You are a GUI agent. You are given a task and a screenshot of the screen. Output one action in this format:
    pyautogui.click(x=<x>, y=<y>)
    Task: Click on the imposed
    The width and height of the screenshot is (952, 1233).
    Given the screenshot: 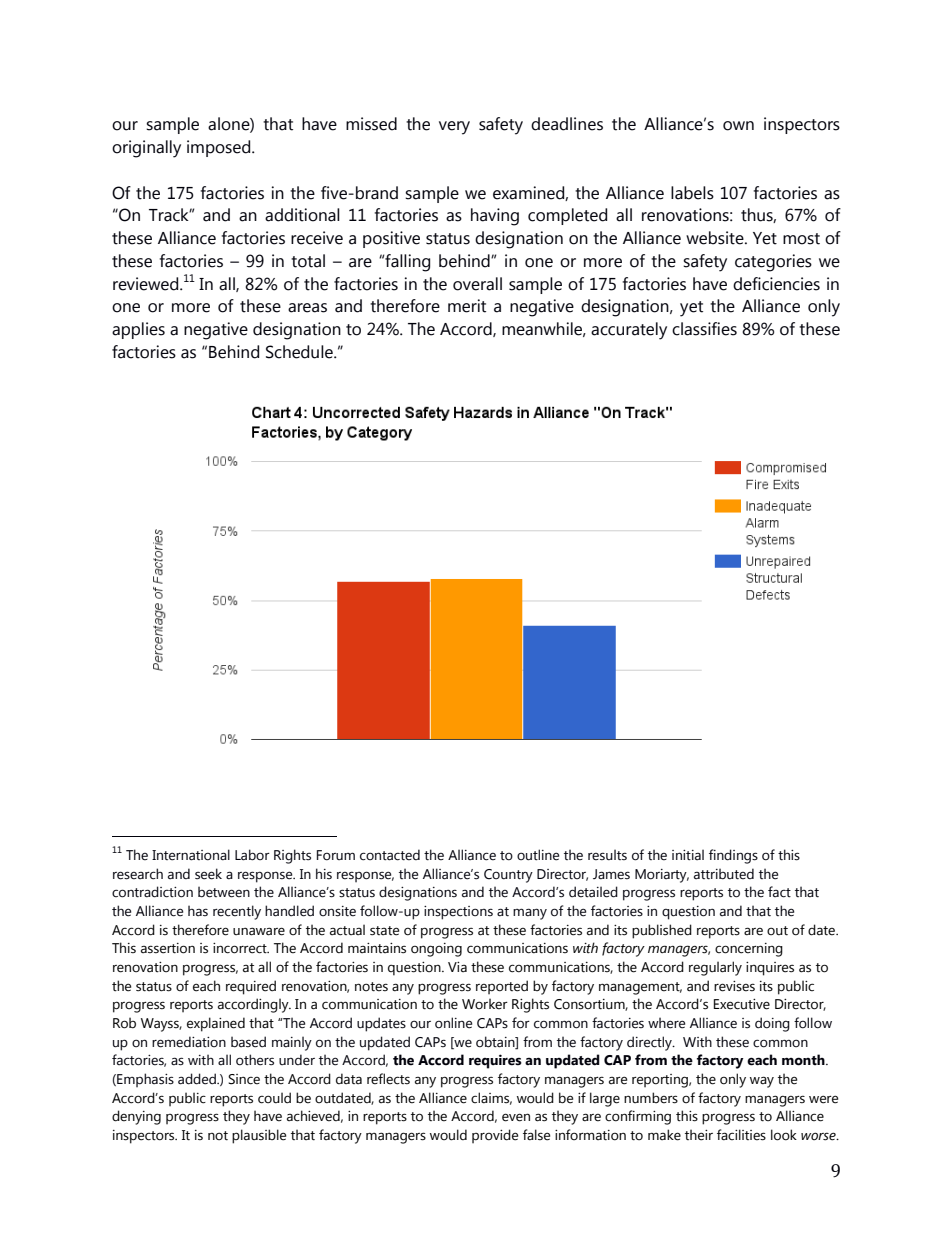 What is the action you would take?
    pyautogui.click(x=220, y=148)
